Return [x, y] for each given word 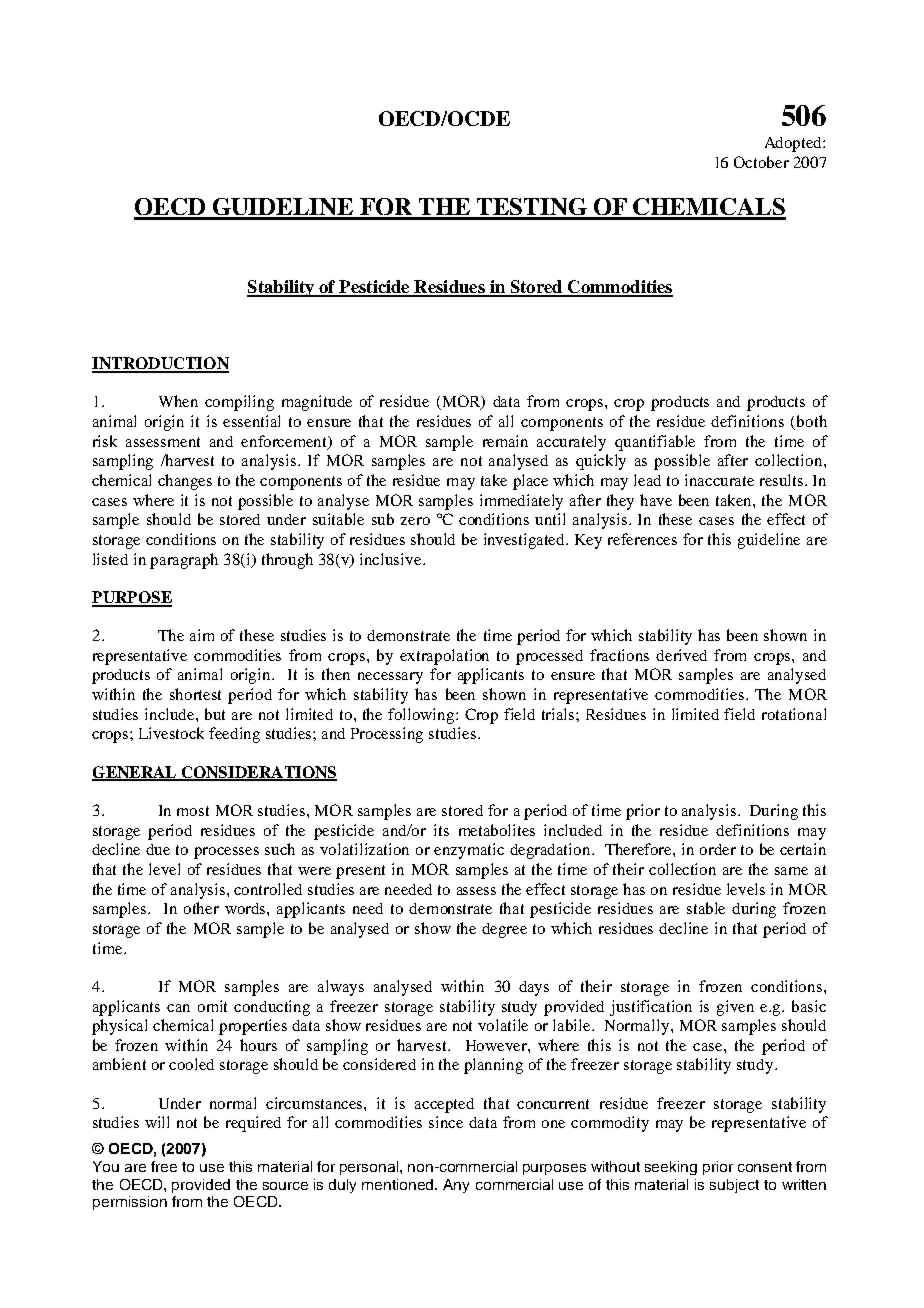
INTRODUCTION [160, 364]
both [812, 421]
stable [706, 908]
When [178, 401]
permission [130, 1203]
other [201, 908]
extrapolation [444, 657]
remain [505, 441]
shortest [195, 694]
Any [456, 1186]
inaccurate [719, 480]
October [761, 162]
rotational [794, 714]
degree [504, 930]
